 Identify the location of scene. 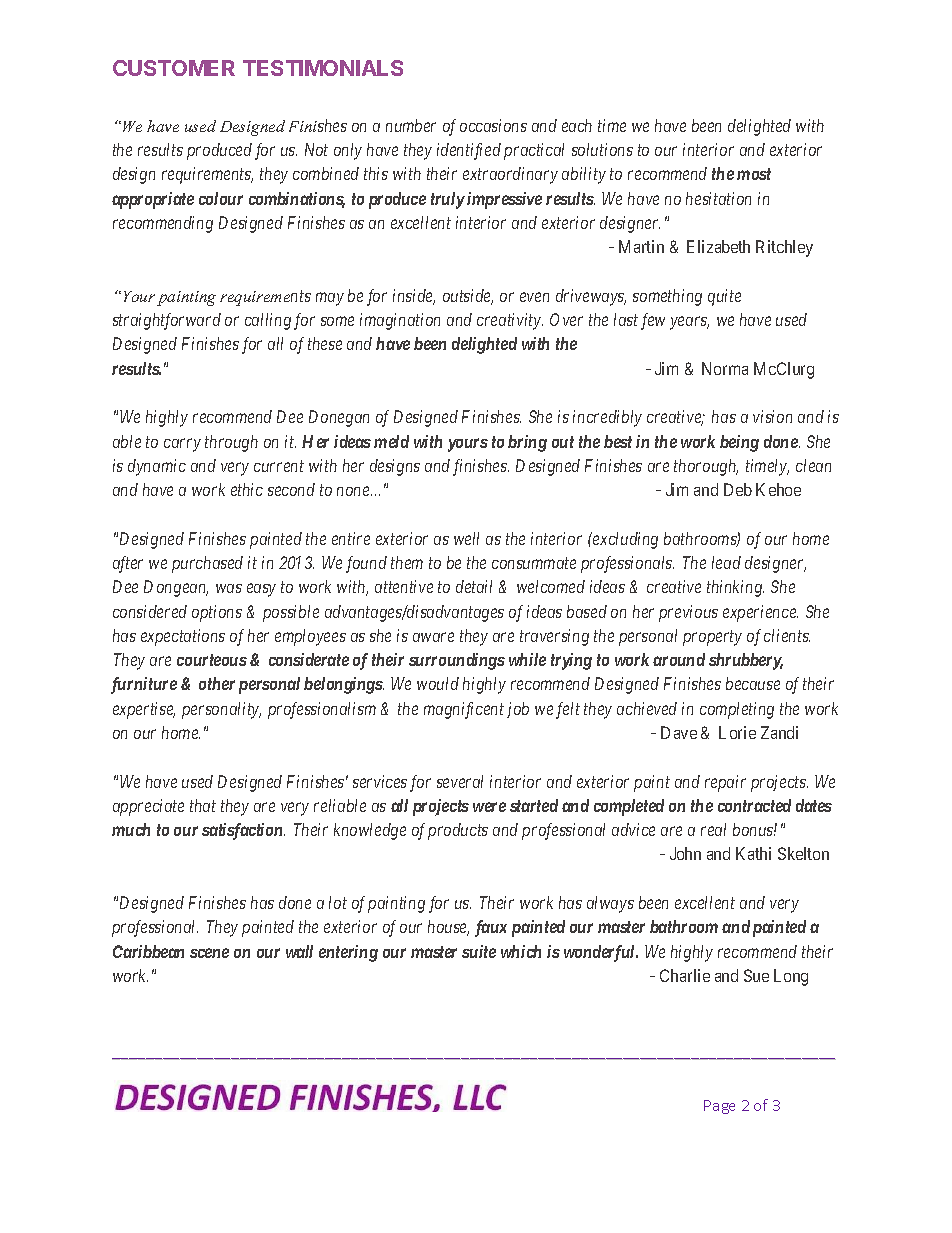
(209, 953).
